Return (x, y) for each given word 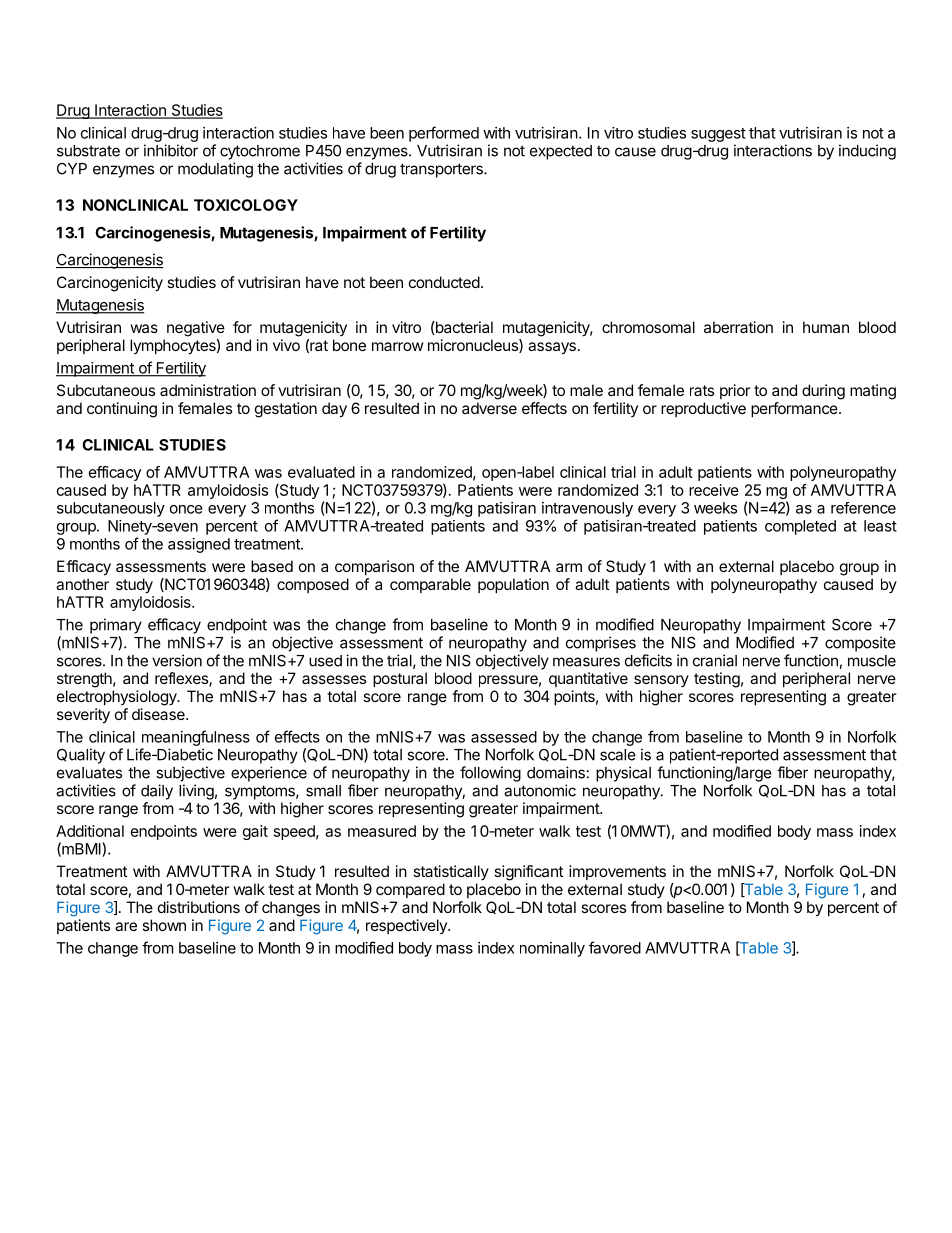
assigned (199, 545)
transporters (442, 170)
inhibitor (171, 150)
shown (164, 925)
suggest (718, 135)
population (513, 585)
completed (800, 527)
